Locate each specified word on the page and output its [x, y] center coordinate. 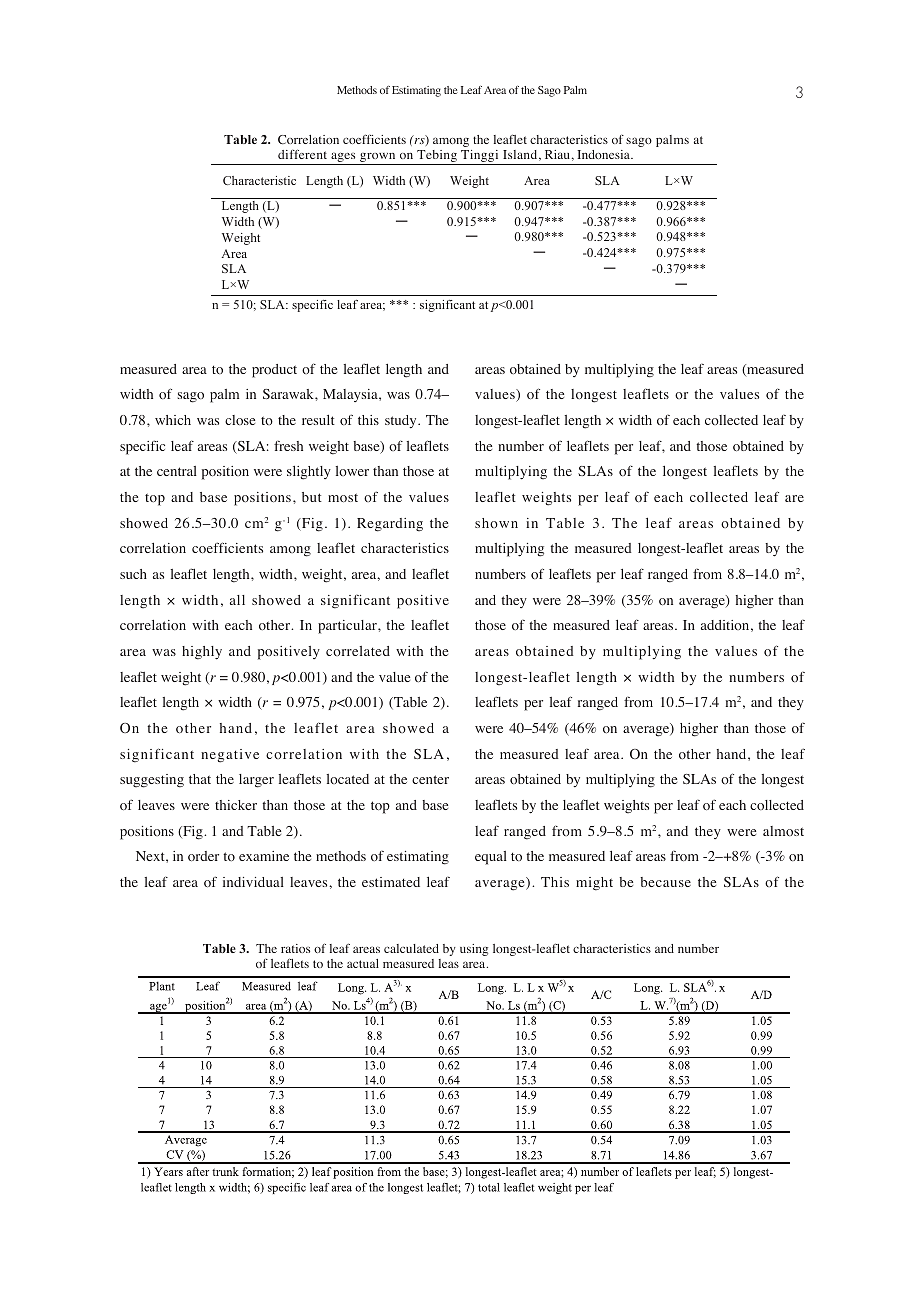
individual [253, 882]
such [133, 574]
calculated [411, 948]
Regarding [390, 525]
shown [496, 523]
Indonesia [604, 154]
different [302, 154]
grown [378, 159]
